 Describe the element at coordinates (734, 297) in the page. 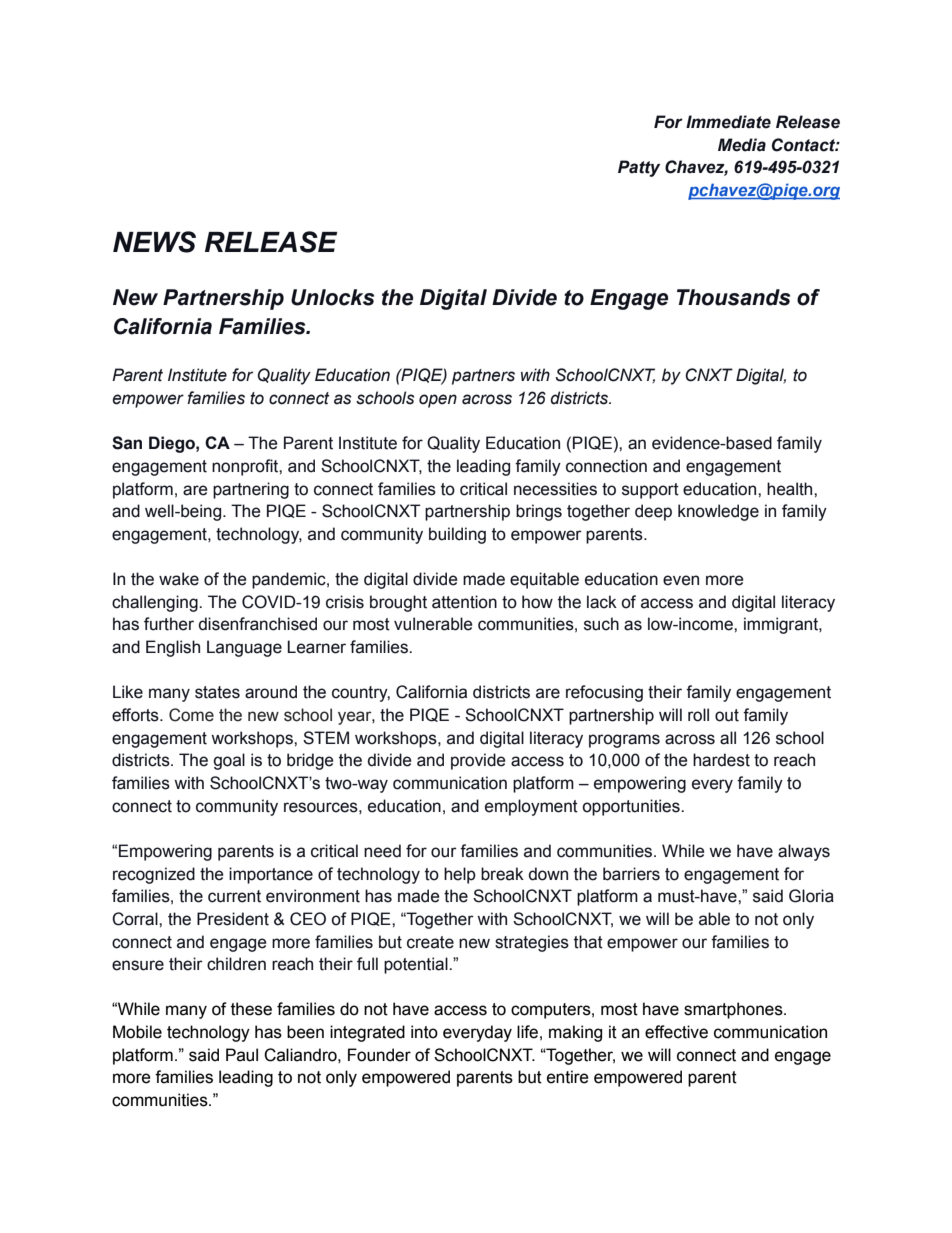

I see `Thousands` at that location.
